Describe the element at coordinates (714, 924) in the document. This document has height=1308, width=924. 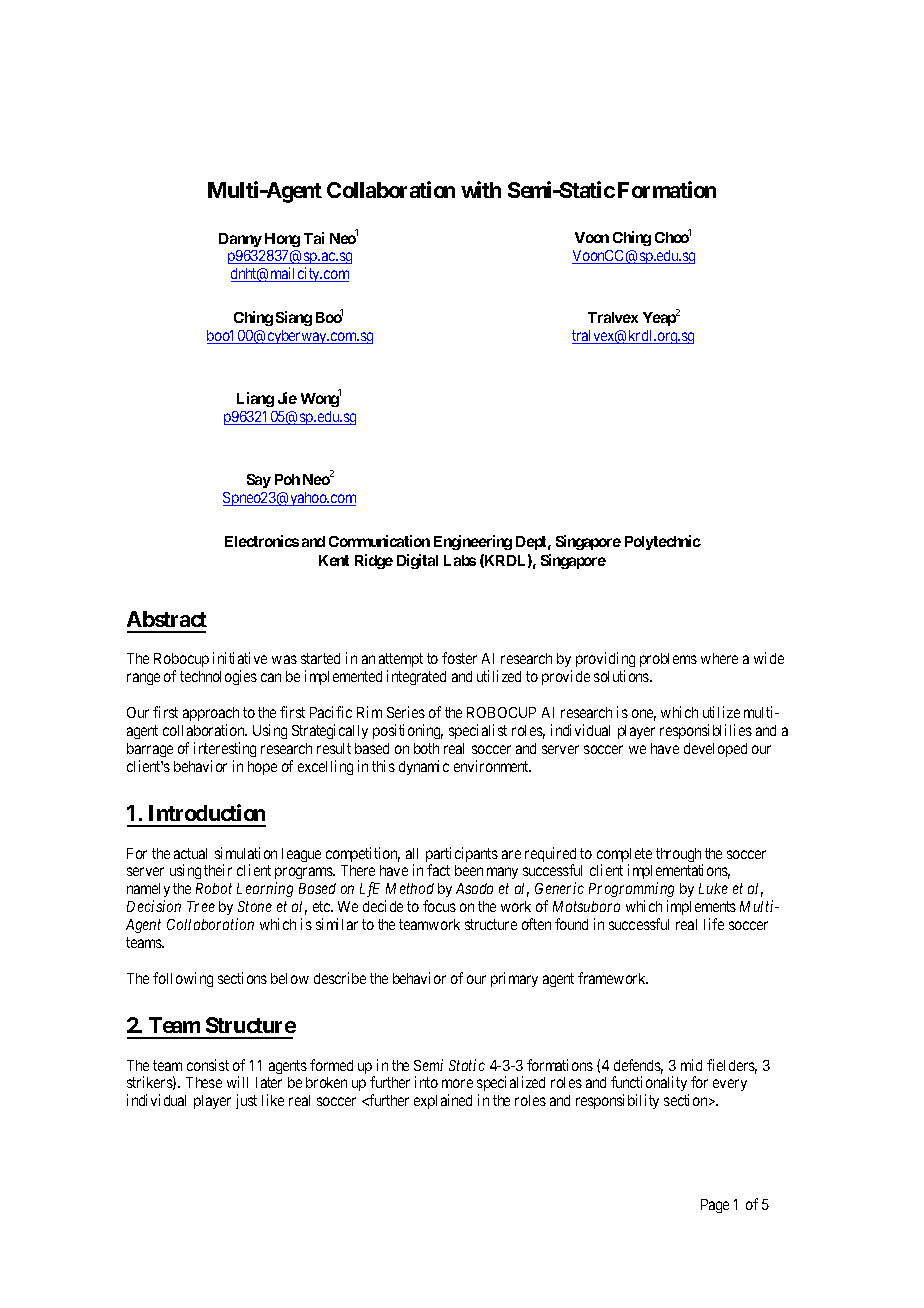
I see `life` at that location.
